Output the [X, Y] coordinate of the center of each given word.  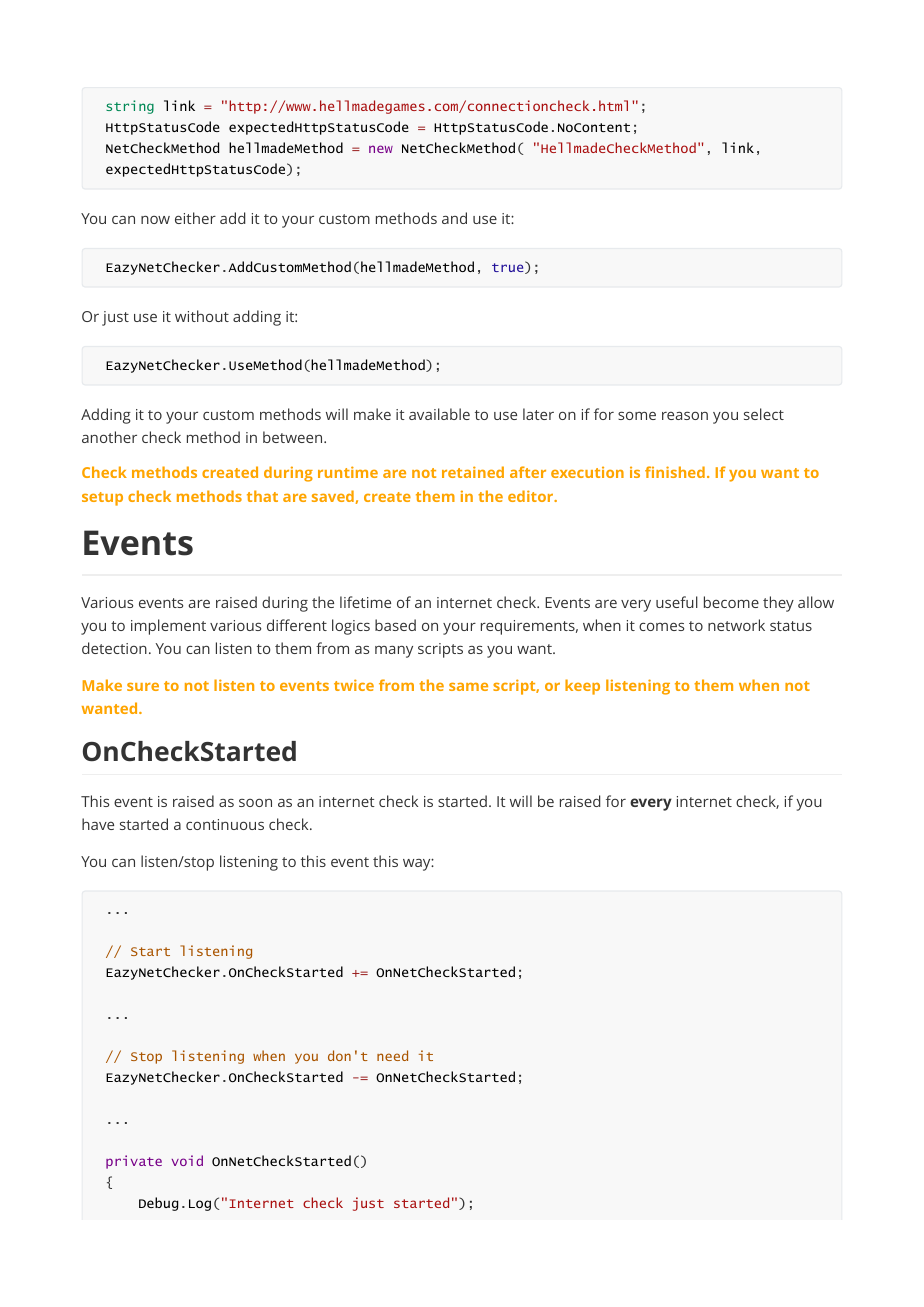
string [130, 107]
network [736, 625]
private [134, 1162]
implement [168, 627]
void [187, 1160]
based [395, 625]
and [454, 218]
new [381, 149]
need [392, 1055]
